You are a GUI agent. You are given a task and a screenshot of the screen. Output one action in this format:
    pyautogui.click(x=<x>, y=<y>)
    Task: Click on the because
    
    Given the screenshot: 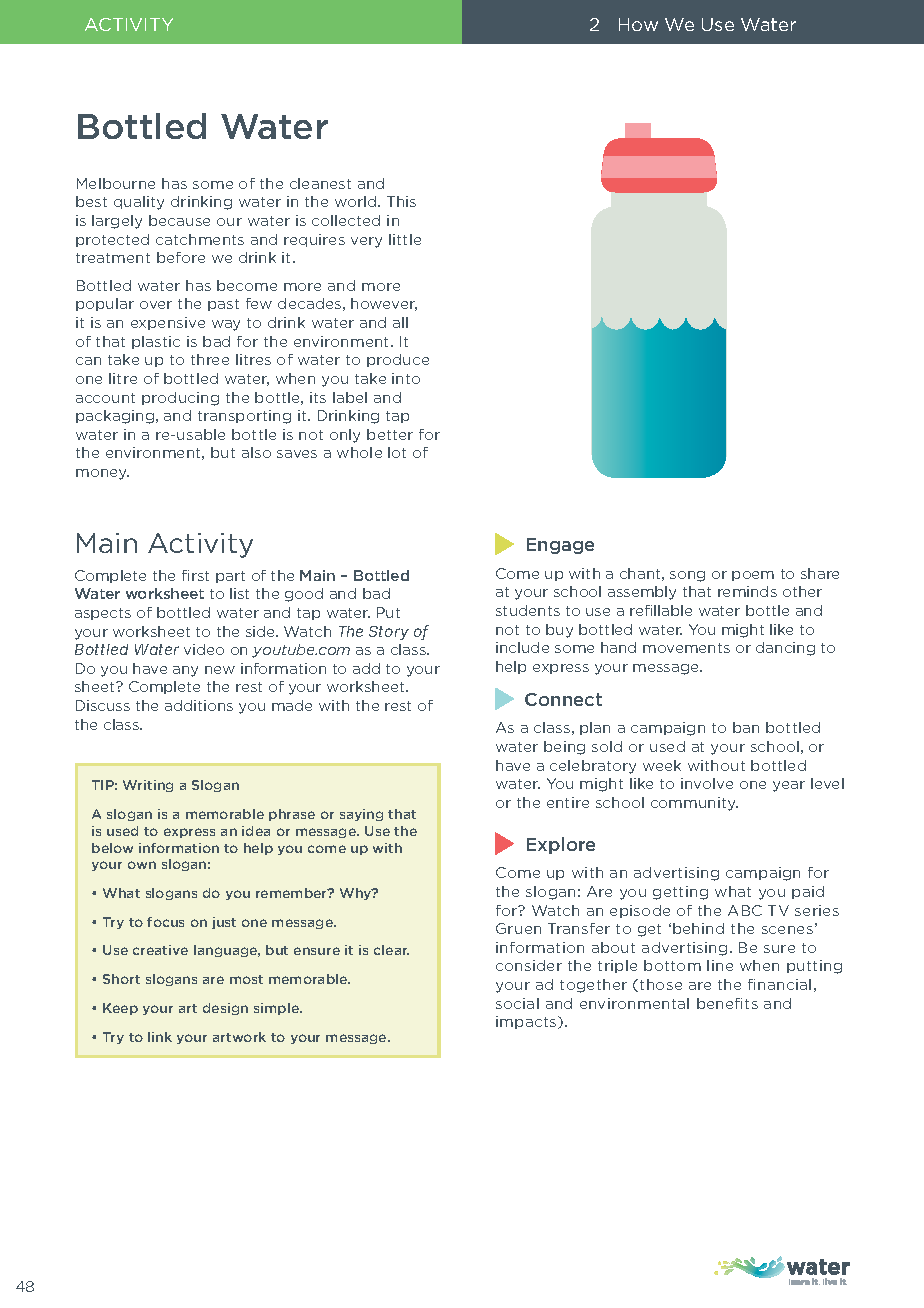 What is the action you would take?
    pyautogui.click(x=179, y=220)
